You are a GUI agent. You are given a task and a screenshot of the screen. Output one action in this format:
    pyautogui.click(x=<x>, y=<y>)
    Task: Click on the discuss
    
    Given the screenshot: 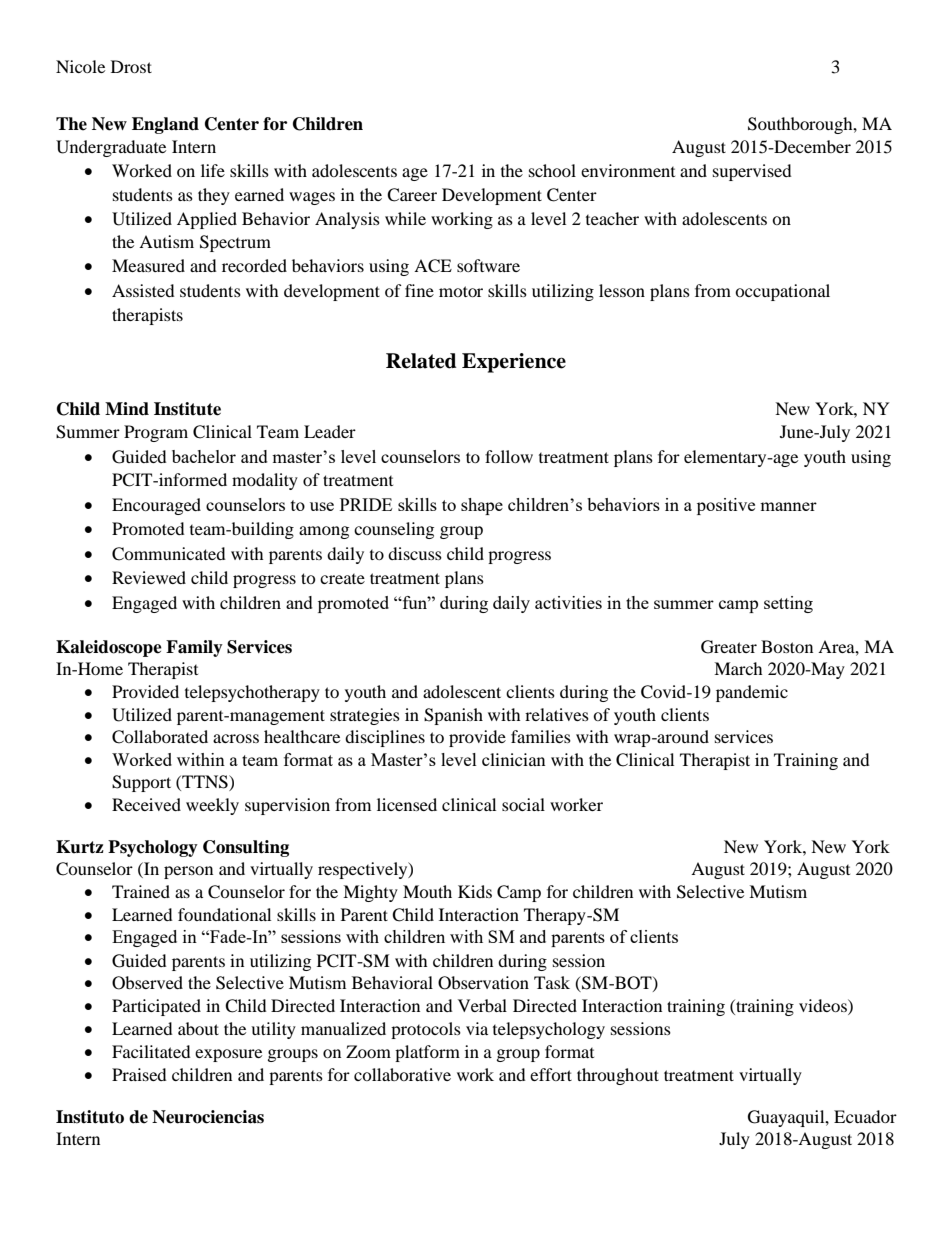 What is the action you would take?
    pyautogui.click(x=415, y=553)
